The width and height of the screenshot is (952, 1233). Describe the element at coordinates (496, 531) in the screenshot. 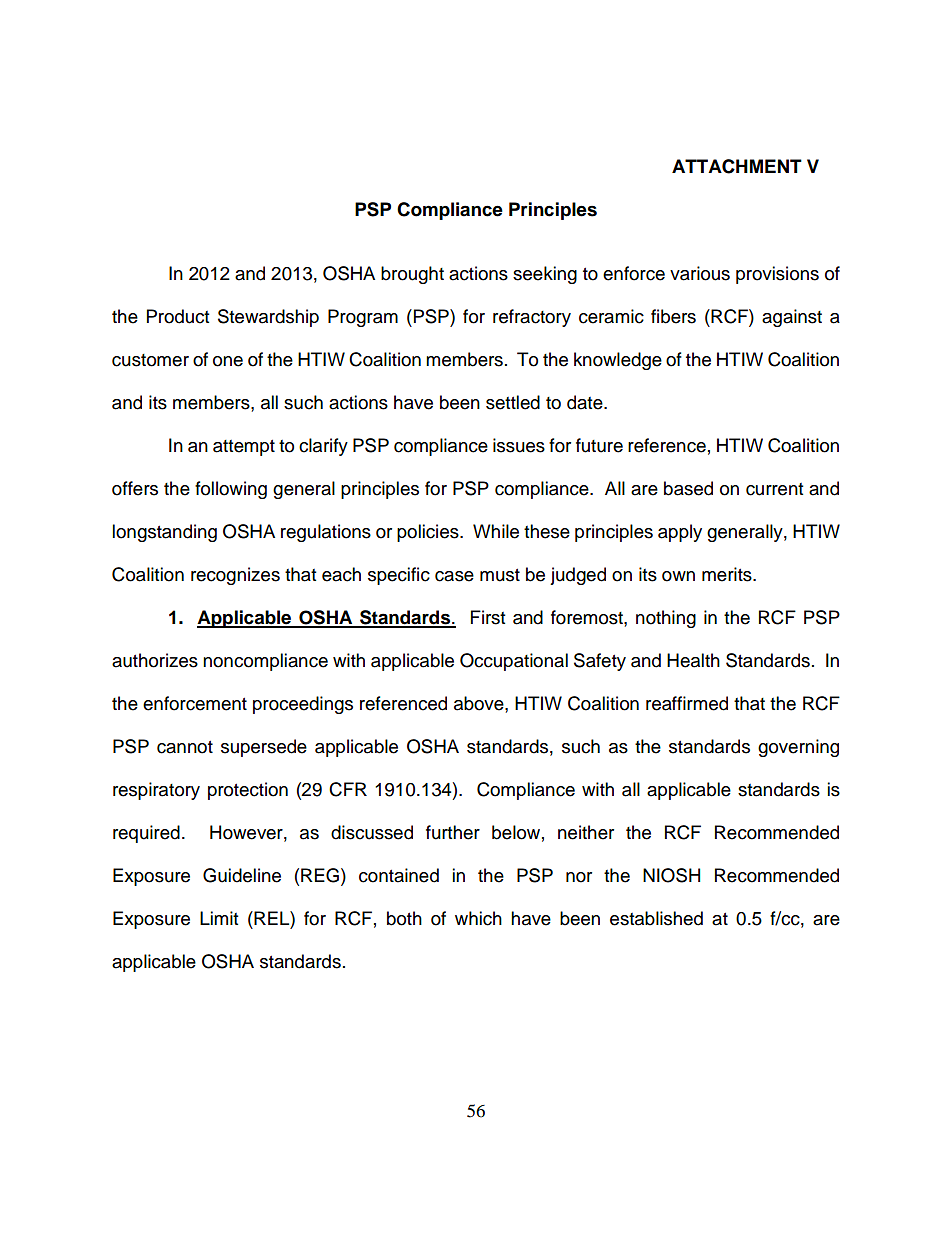

I see `While` at that location.
